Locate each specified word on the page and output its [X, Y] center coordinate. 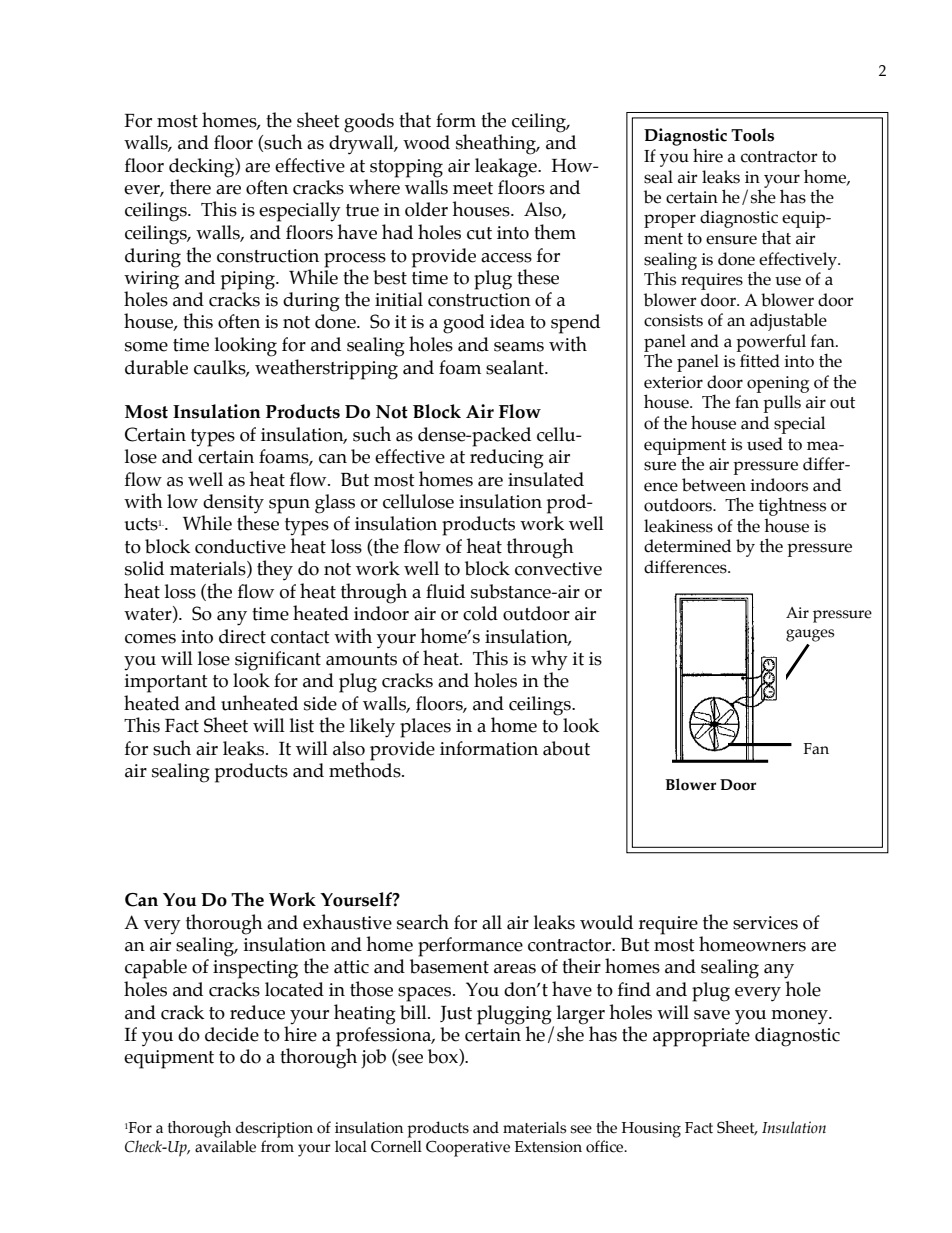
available [225, 1146]
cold [480, 613]
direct [242, 636]
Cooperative [468, 1148]
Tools [752, 135]
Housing [651, 1130]
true [362, 210]
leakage [507, 168]
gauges [810, 635]
